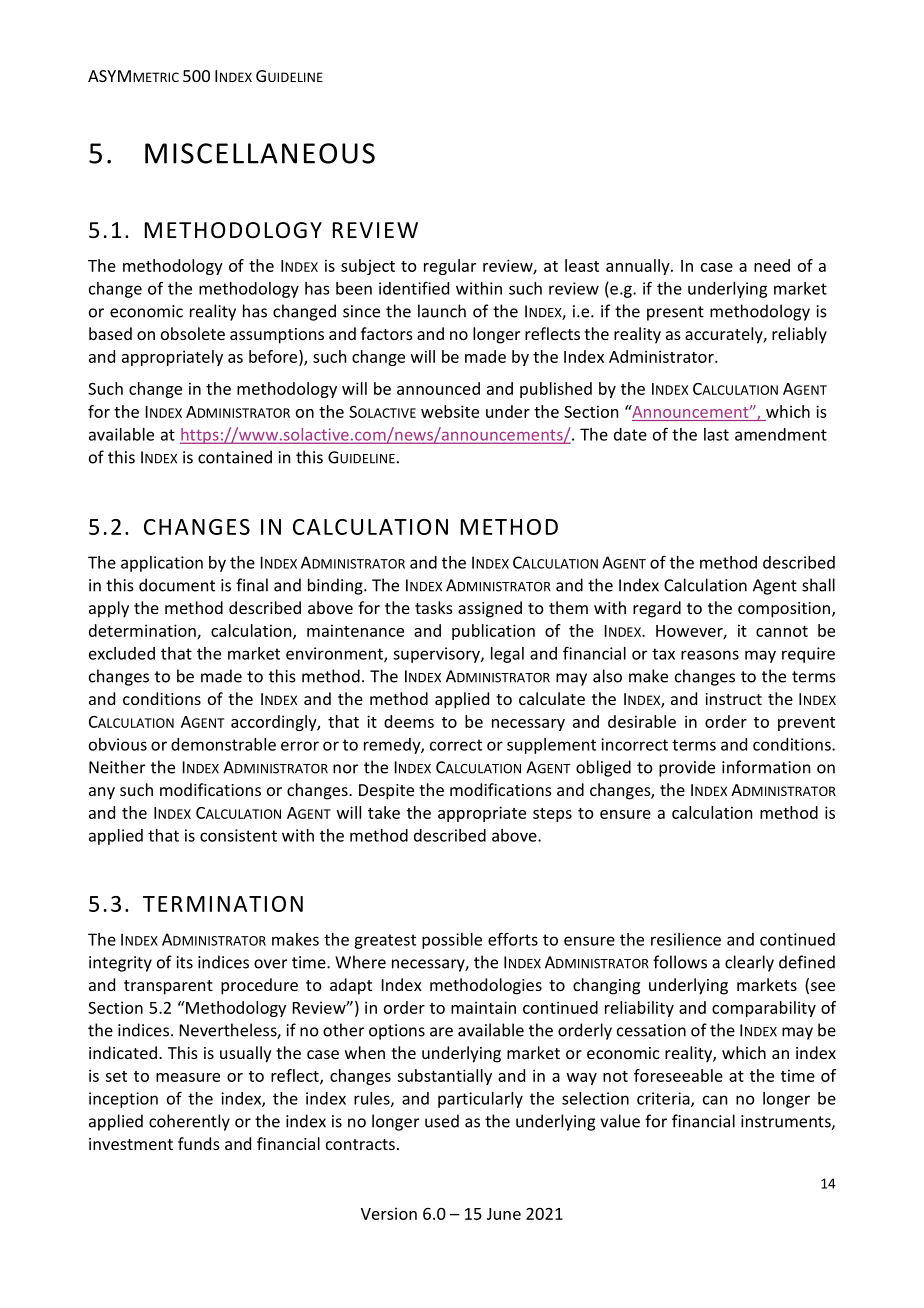 The image size is (924, 1308). I want to click on excluded, so click(122, 653).
